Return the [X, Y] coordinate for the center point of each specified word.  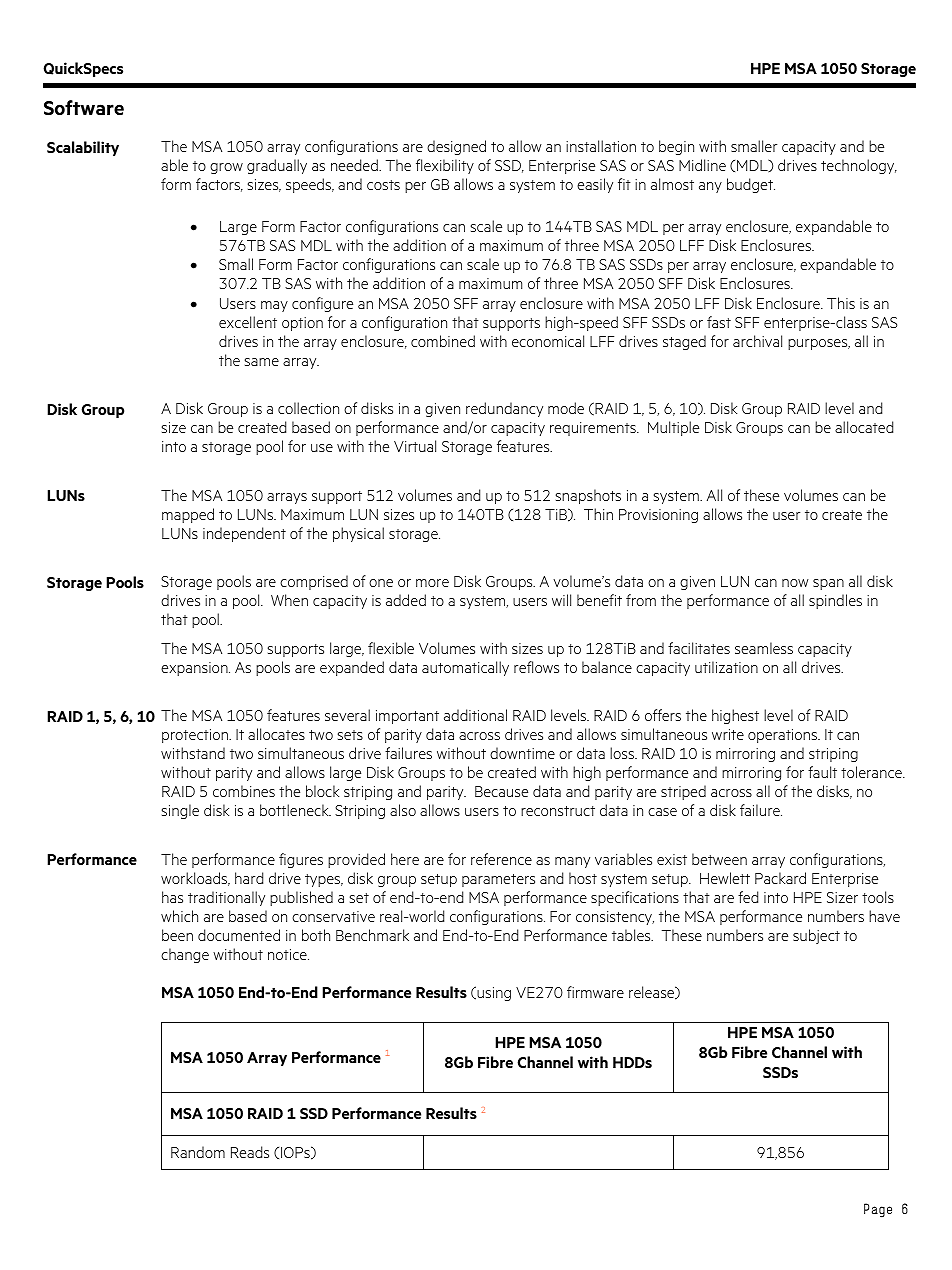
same [262, 362]
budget [751, 185]
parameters [498, 880]
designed [456, 147]
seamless [764, 648]
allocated [864, 427]
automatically [465, 668]
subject [816, 936]
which [179, 916]
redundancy [504, 409]
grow [226, 168]
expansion [195, 669]
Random [198, 1152]
